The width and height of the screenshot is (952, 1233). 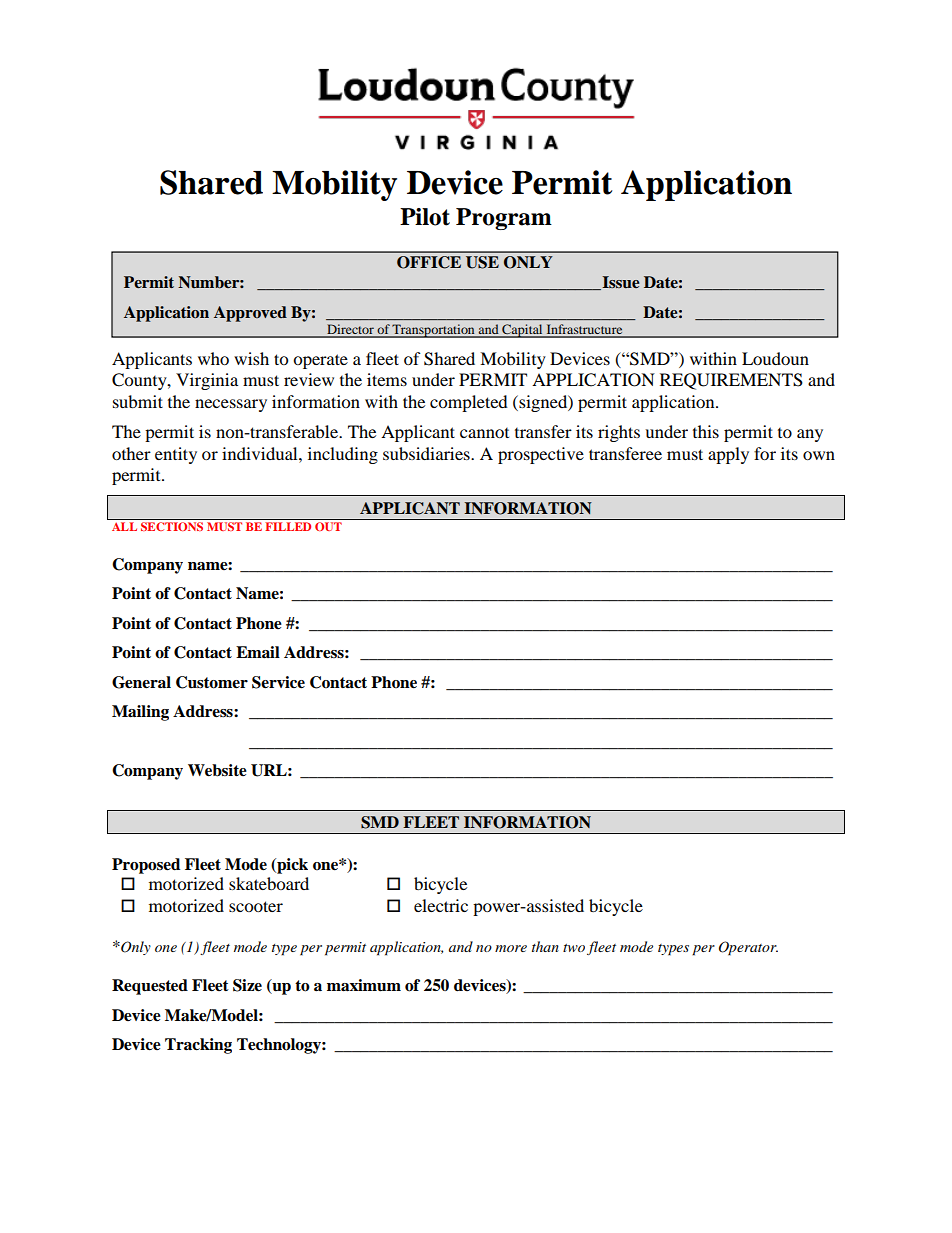 What do you see at coordinates (748, 948) in the screenshot?
I see `Operator` at bounding box center [748, 948].
